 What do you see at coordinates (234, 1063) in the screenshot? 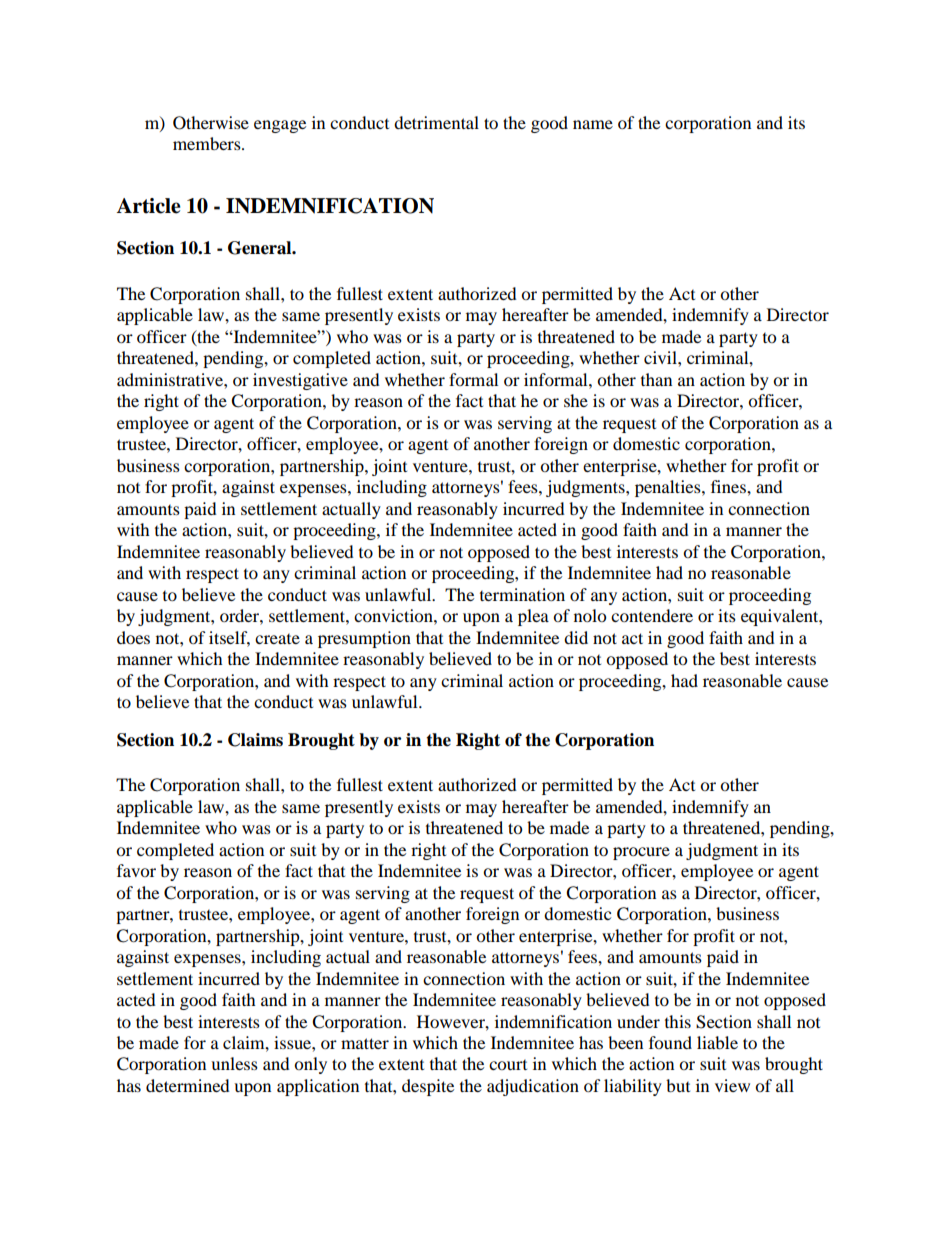
I see `unless` at bounding box center [234, 1063].
